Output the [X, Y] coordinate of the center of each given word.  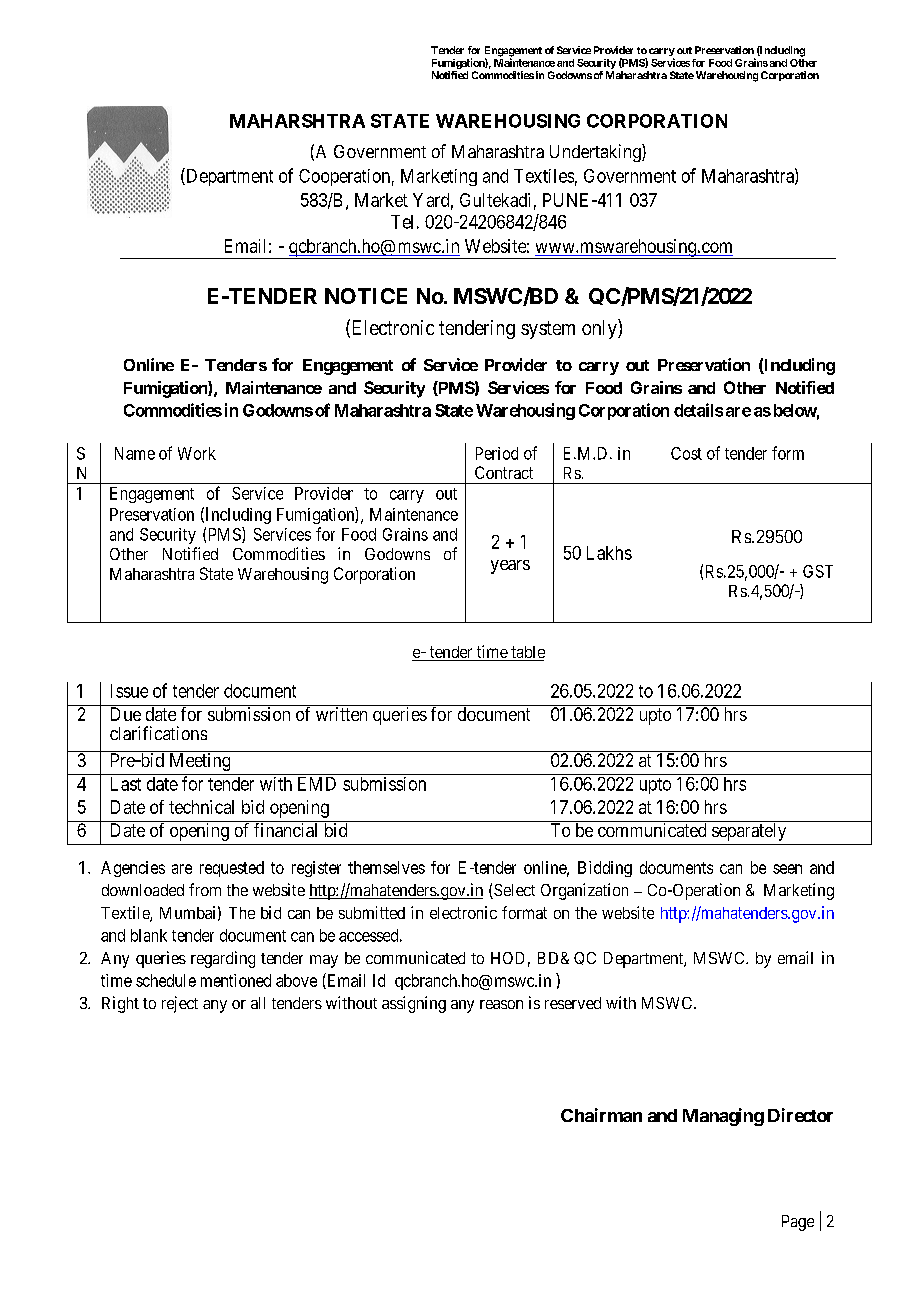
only [600, 329]
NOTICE [366, 296]
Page [798, 1223]
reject [180, 1004]
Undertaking [596, 153]
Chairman [601, 1115]
